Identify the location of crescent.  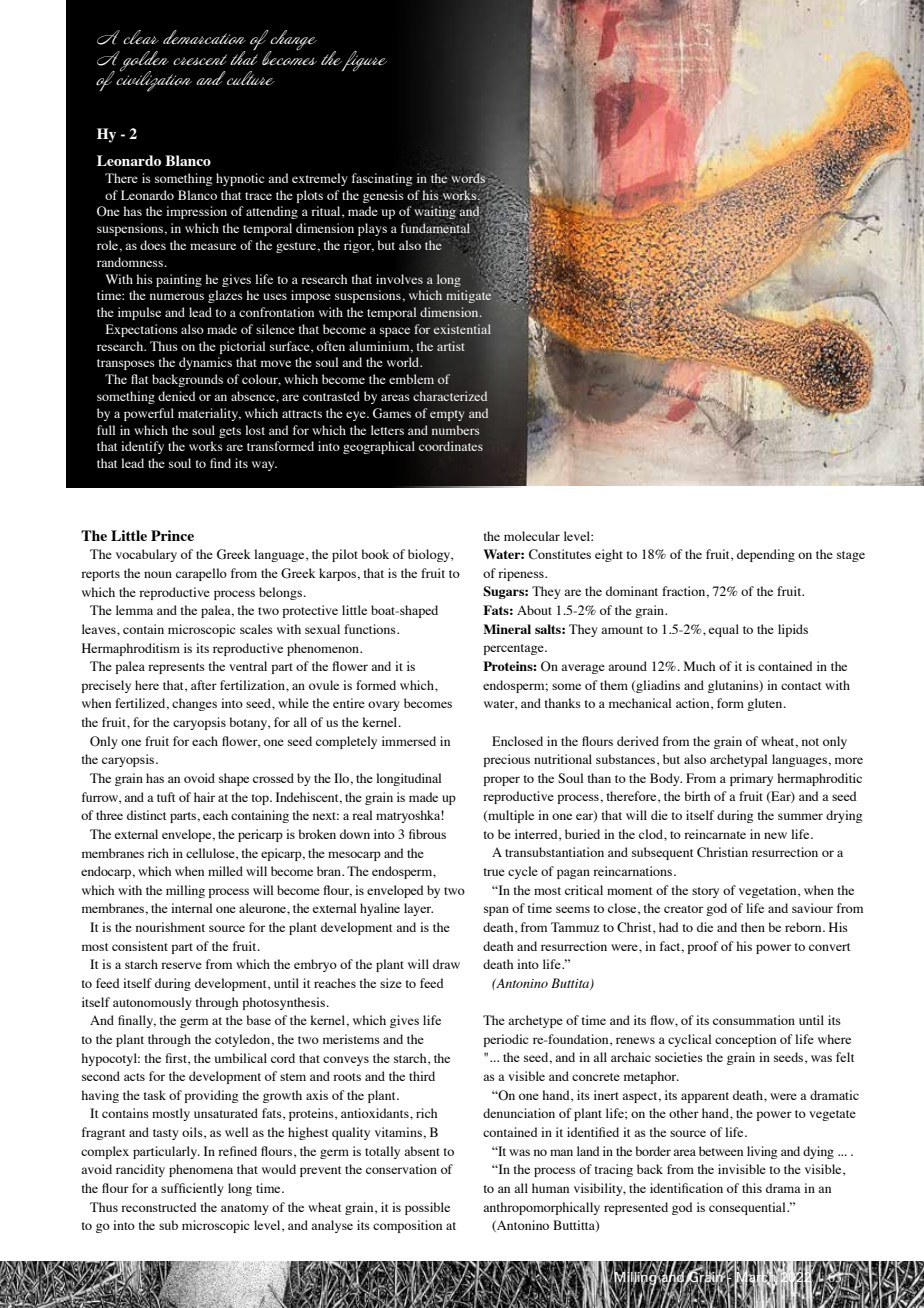
(200, 59).
